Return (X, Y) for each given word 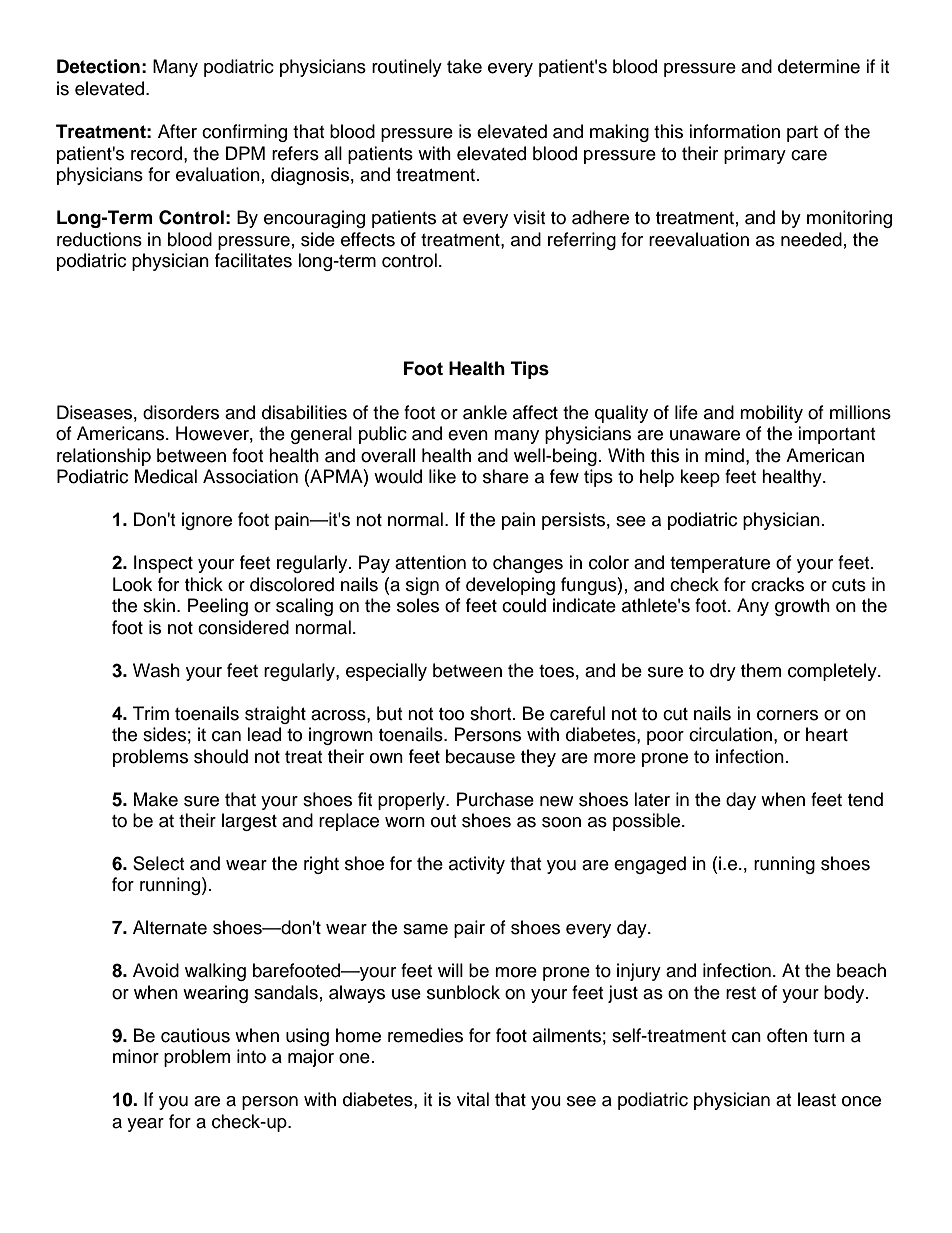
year (145, 1125)
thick (204, 584)
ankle (485, 412)
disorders (181, 412)
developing (510, 586)
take (464, 66)
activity (477, 865)
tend (865, 799)
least (817, 1099)
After (177, 131)
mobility (771, 414)
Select (158, 863)
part (802, 134)
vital (473, 1099)
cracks (777, 584)
